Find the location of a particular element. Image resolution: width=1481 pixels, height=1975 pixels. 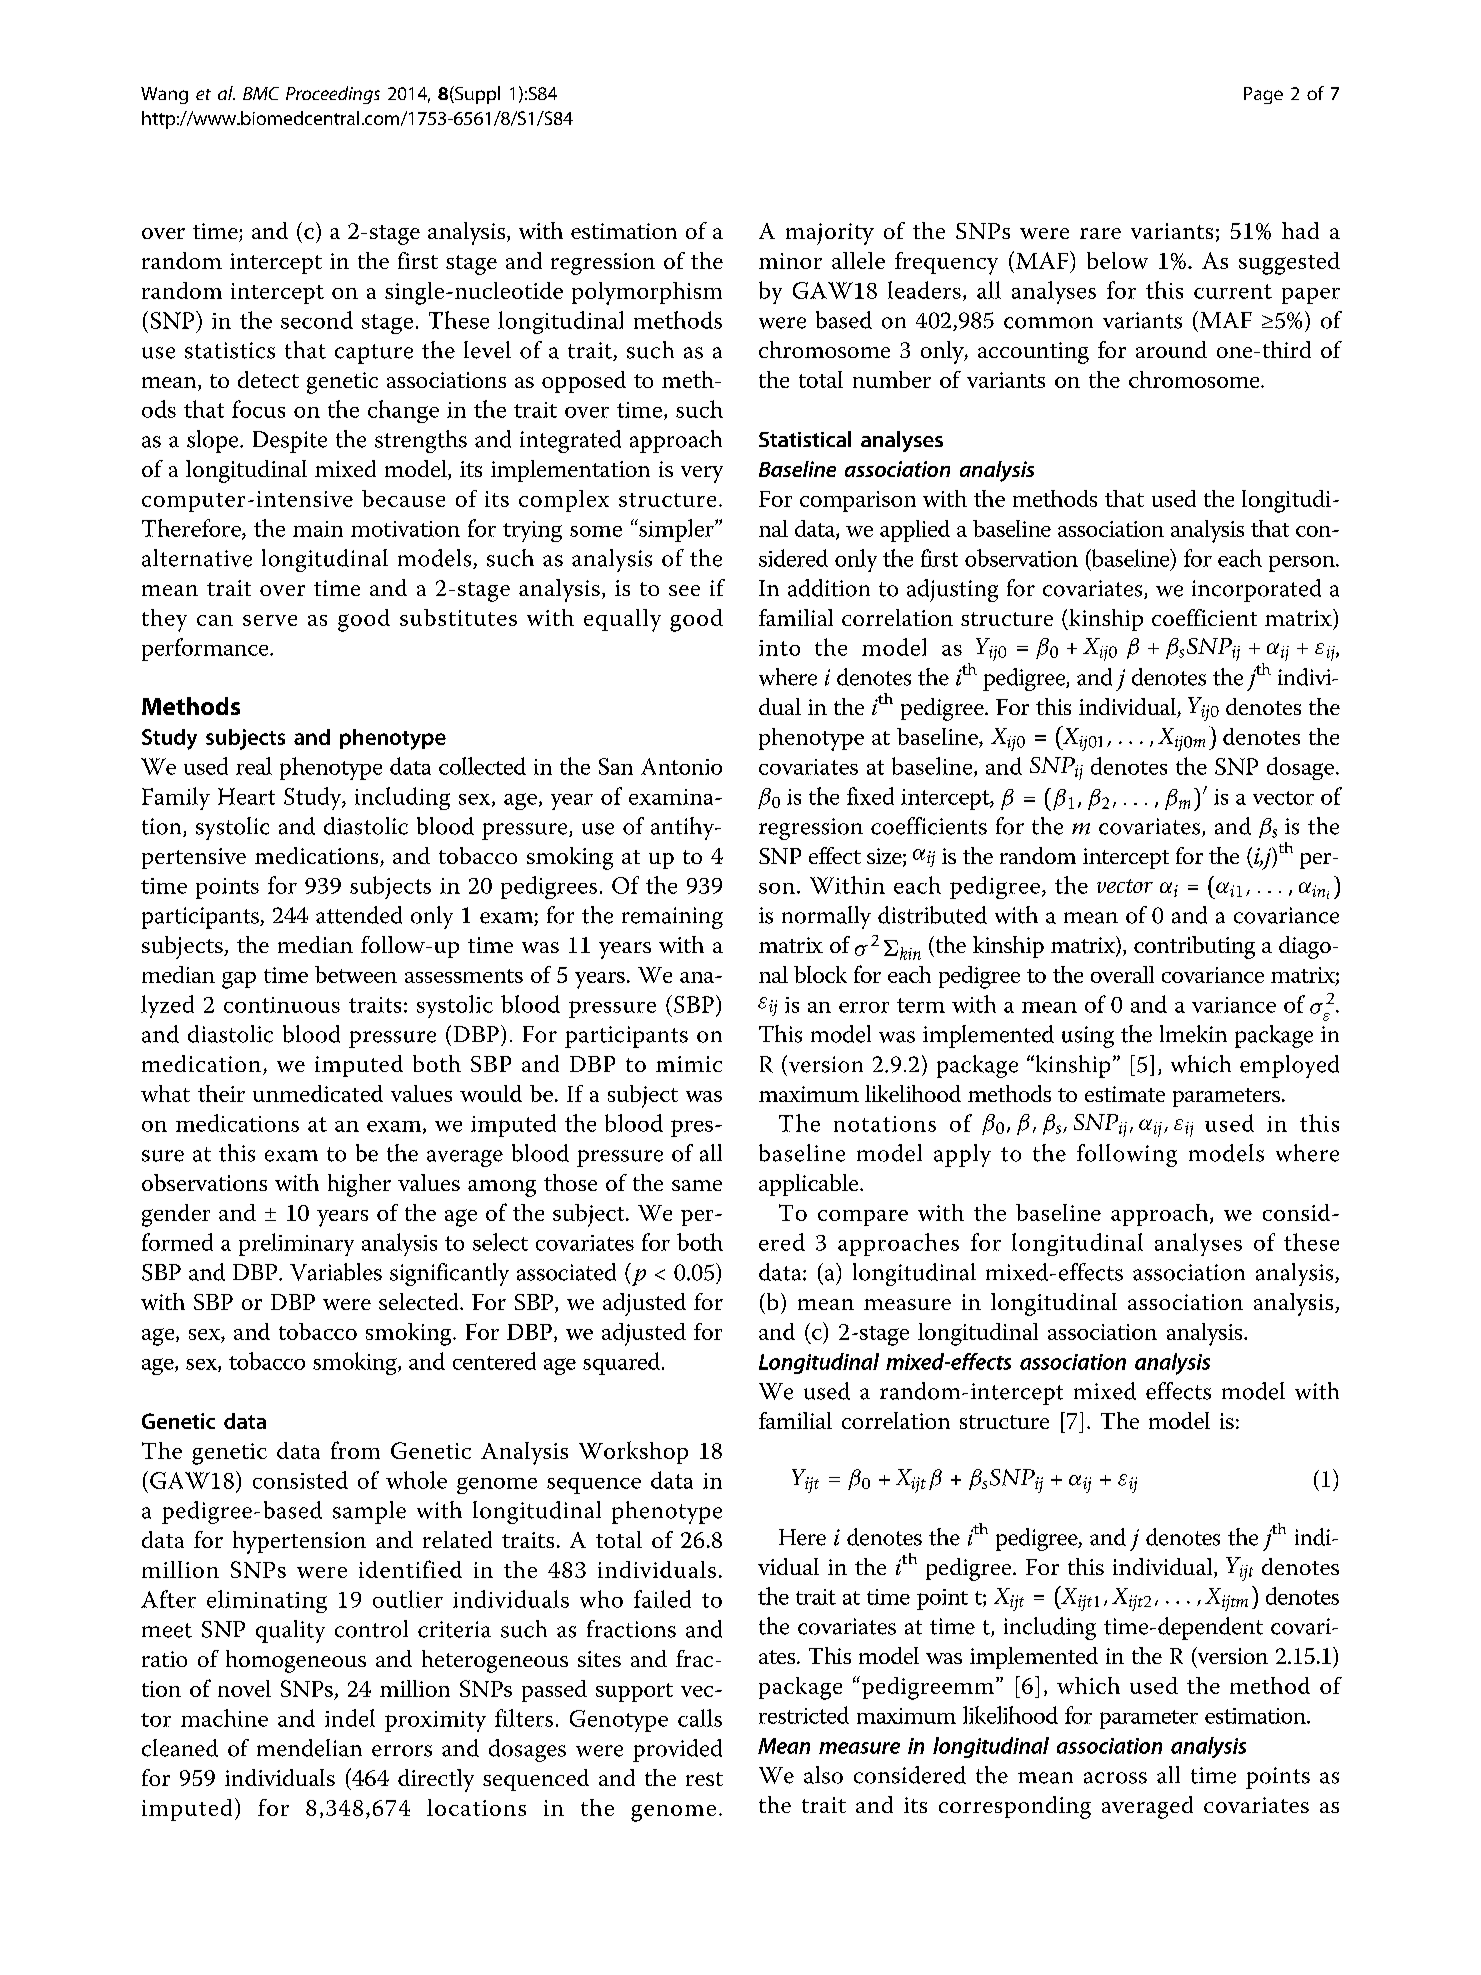

incorporated is located at coordinates (1256, 590).
